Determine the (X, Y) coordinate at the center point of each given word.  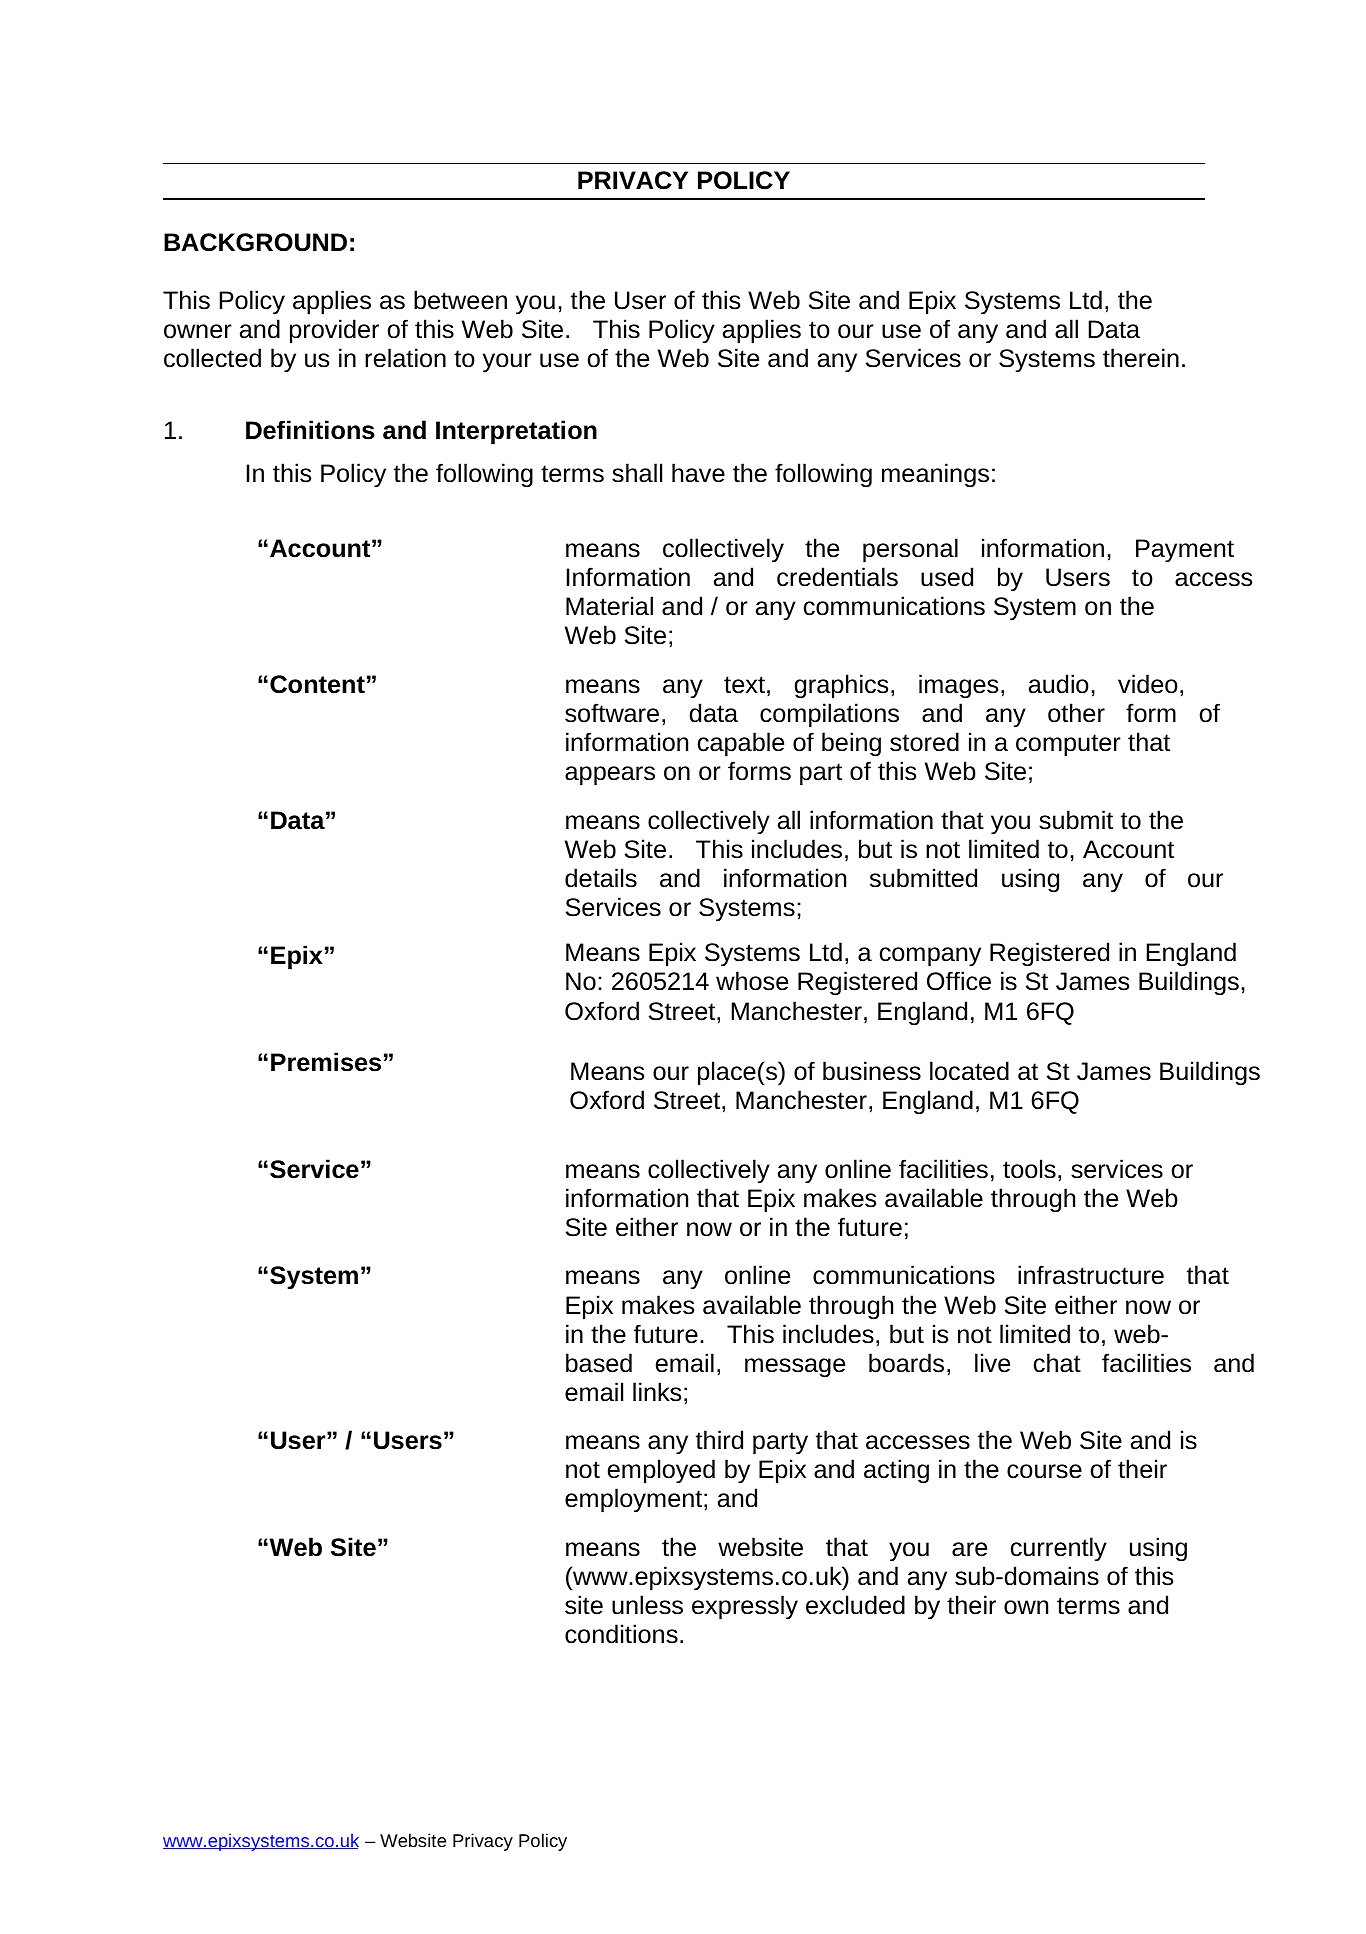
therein (1141, 358)
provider (334, 331)
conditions (621, 1634)
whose (752, 981)
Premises (326, 1062)
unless (647, 1605)
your (507, 363)
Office (959, 981)
